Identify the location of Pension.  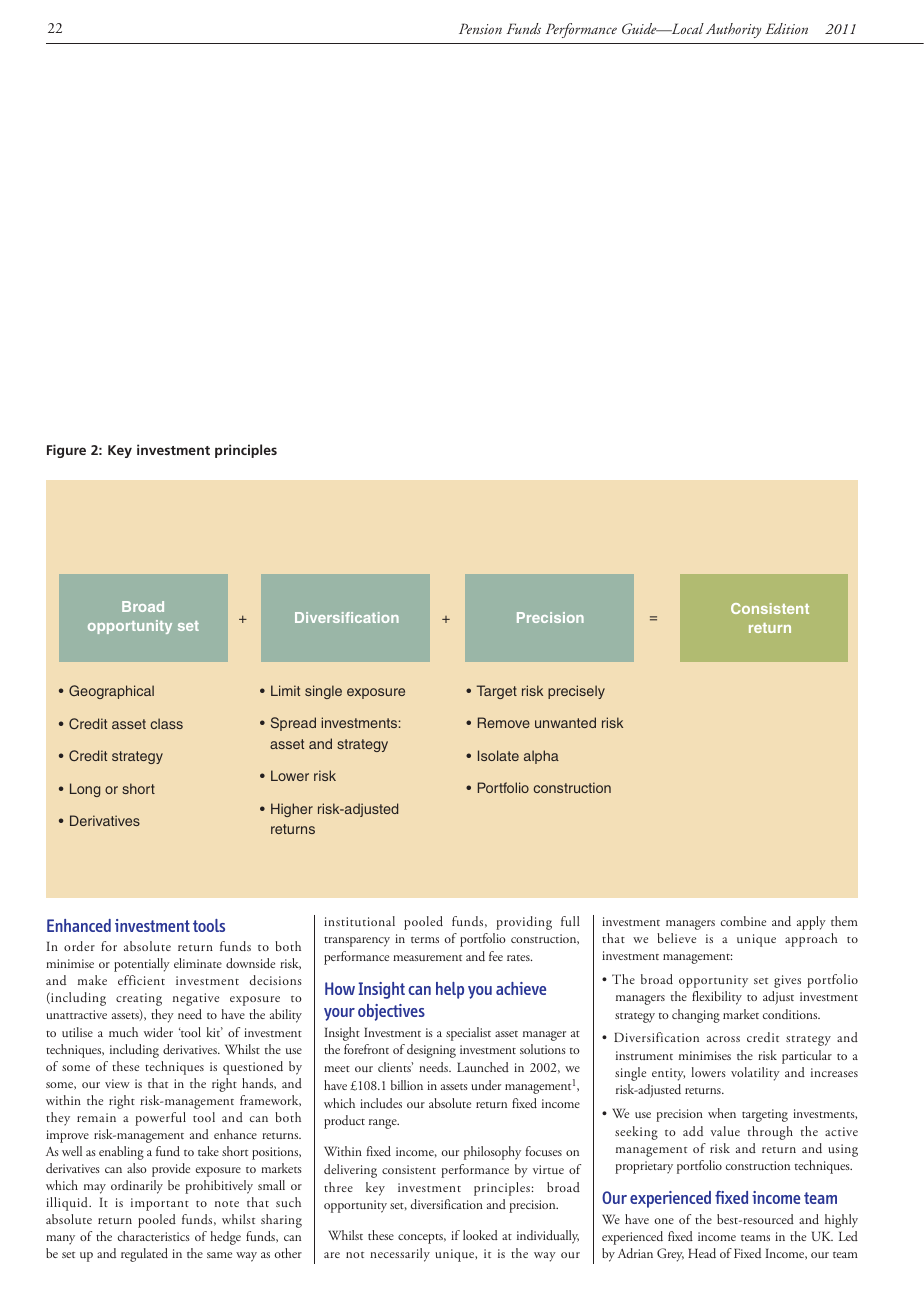
(480, 28).
